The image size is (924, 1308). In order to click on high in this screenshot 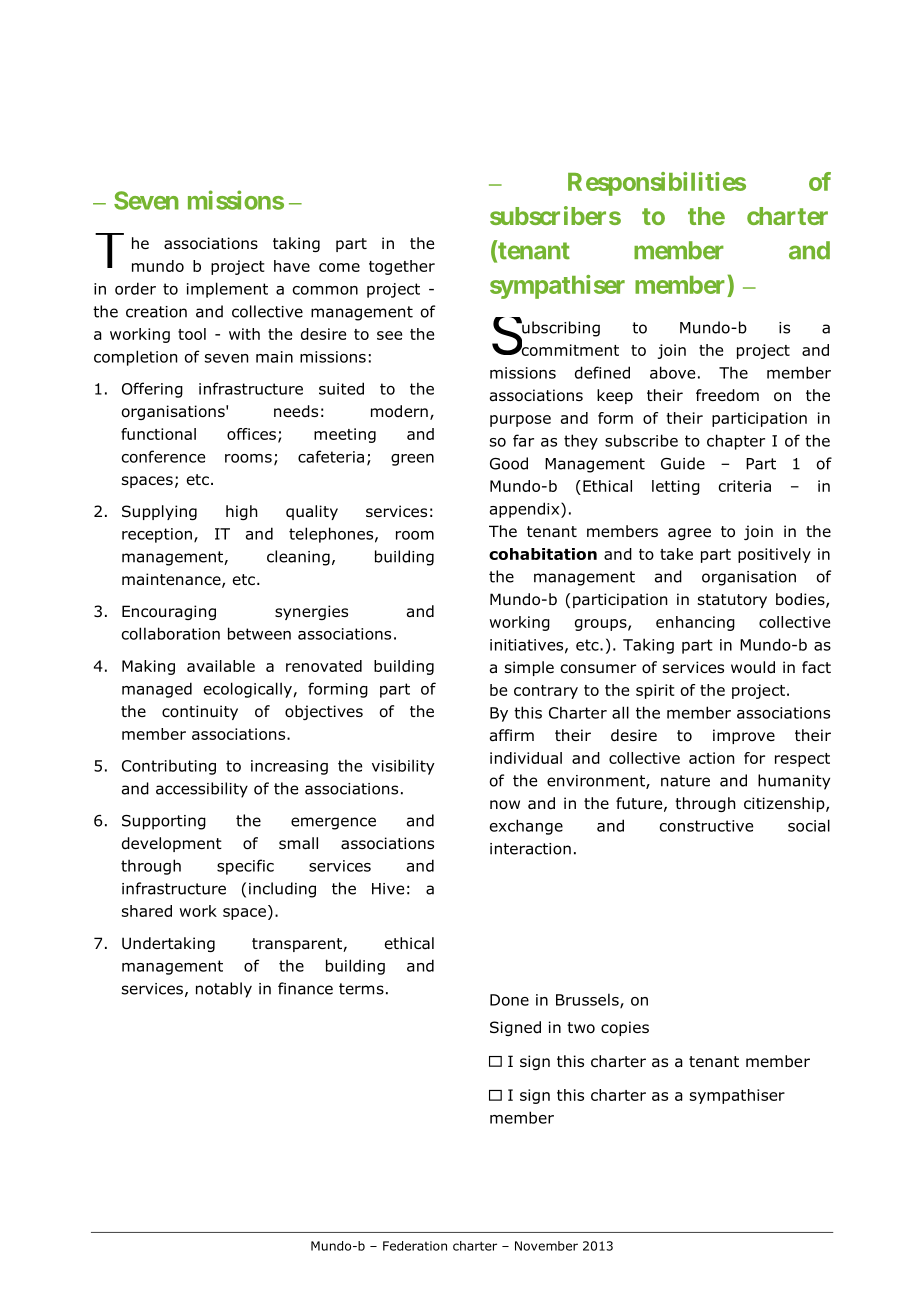, I will do `click(241, 512)`.
